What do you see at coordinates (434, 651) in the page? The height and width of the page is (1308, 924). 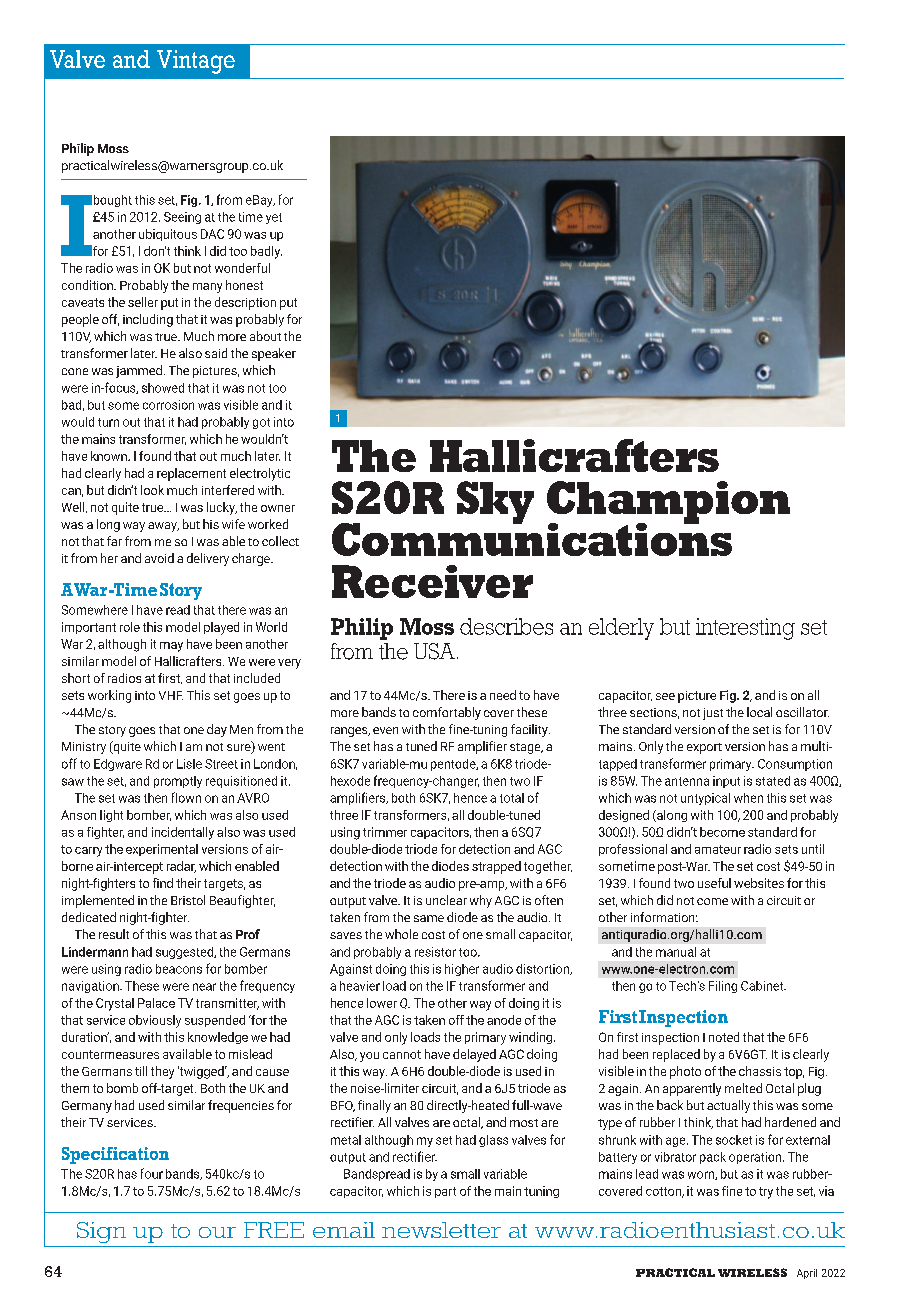 I see `USA` at bounding box center [434, 651].
